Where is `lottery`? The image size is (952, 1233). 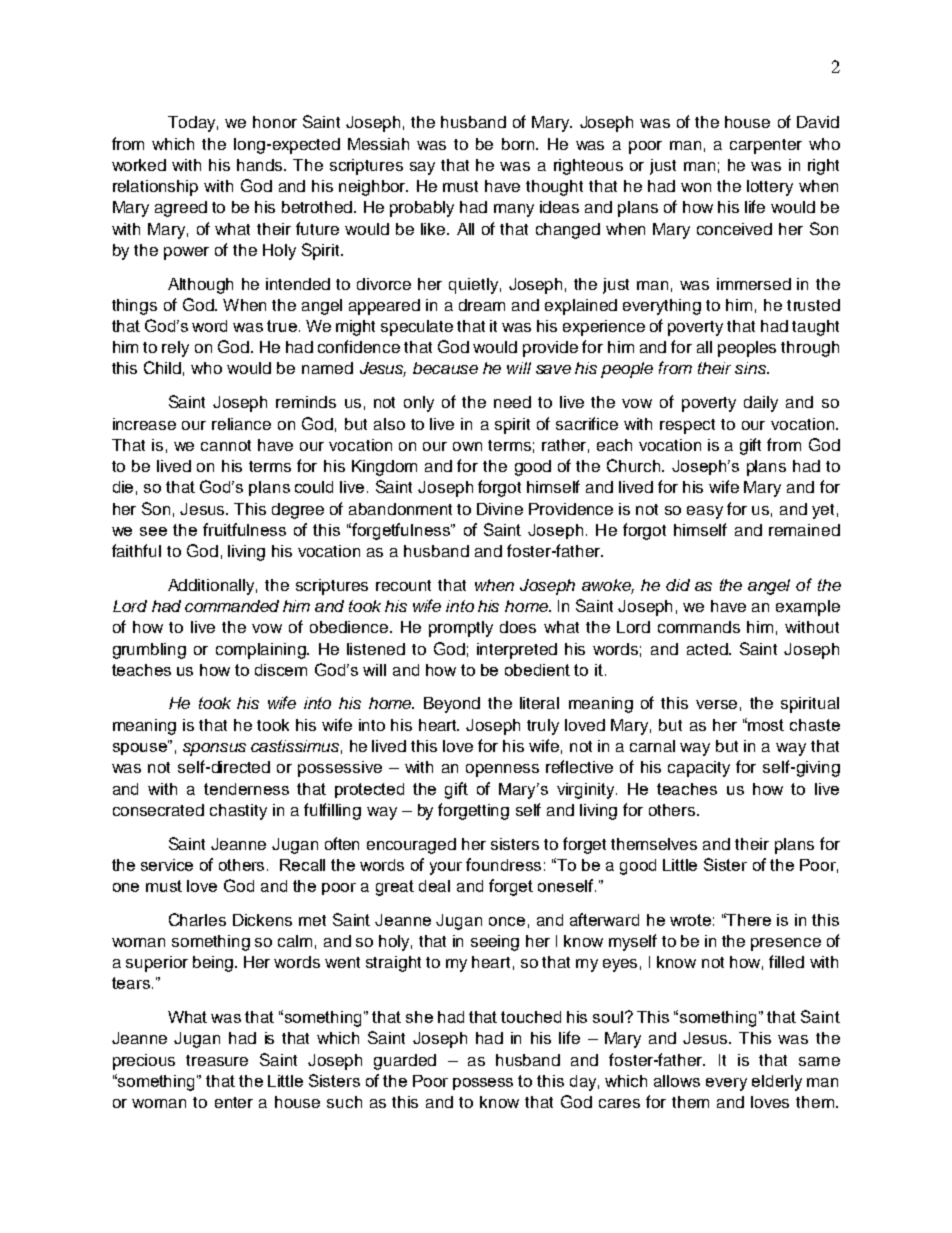
lottery is located at coordinates (770, 188).
